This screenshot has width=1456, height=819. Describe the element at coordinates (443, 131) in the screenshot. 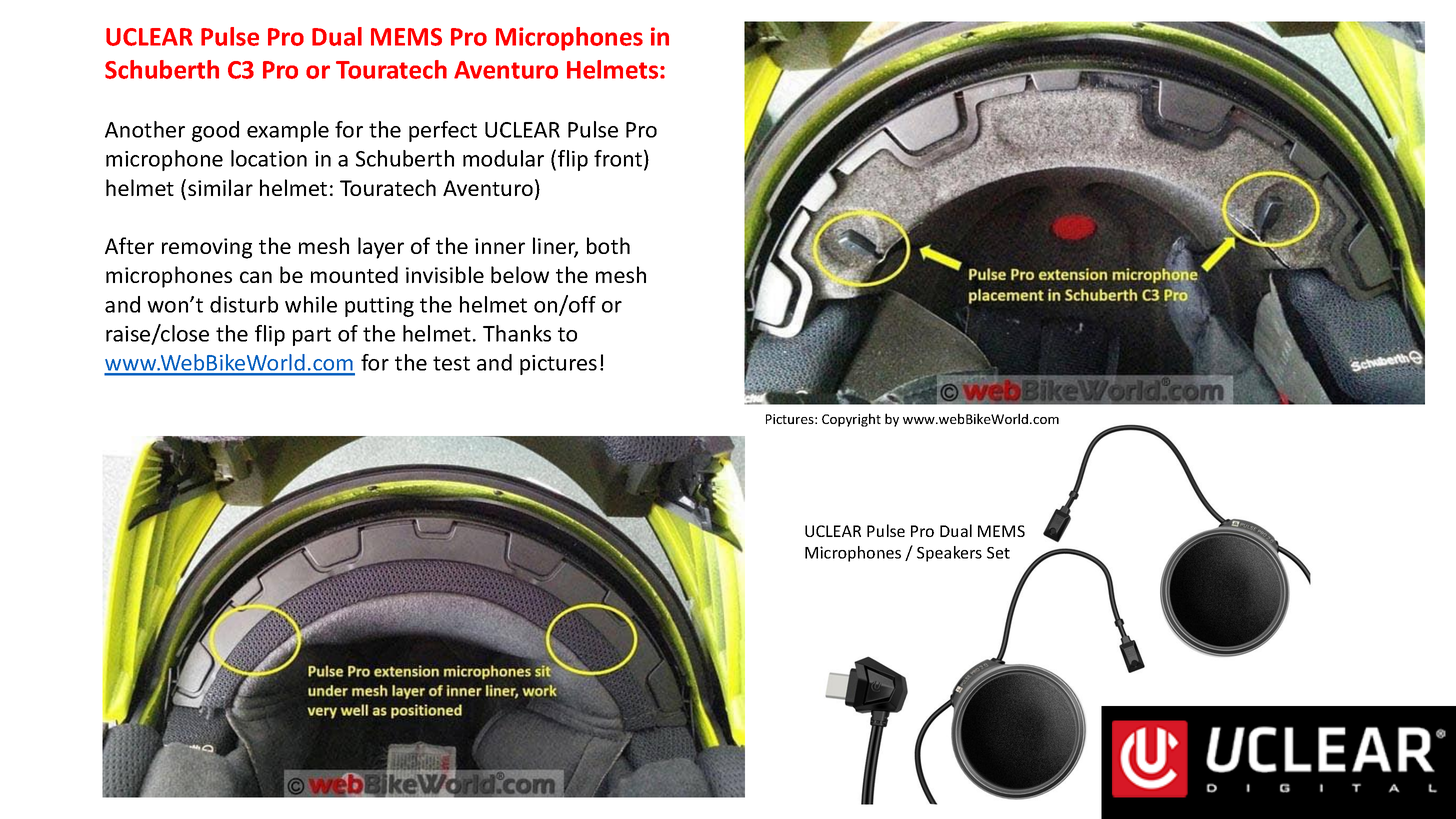

I see `perfect` at that location.
